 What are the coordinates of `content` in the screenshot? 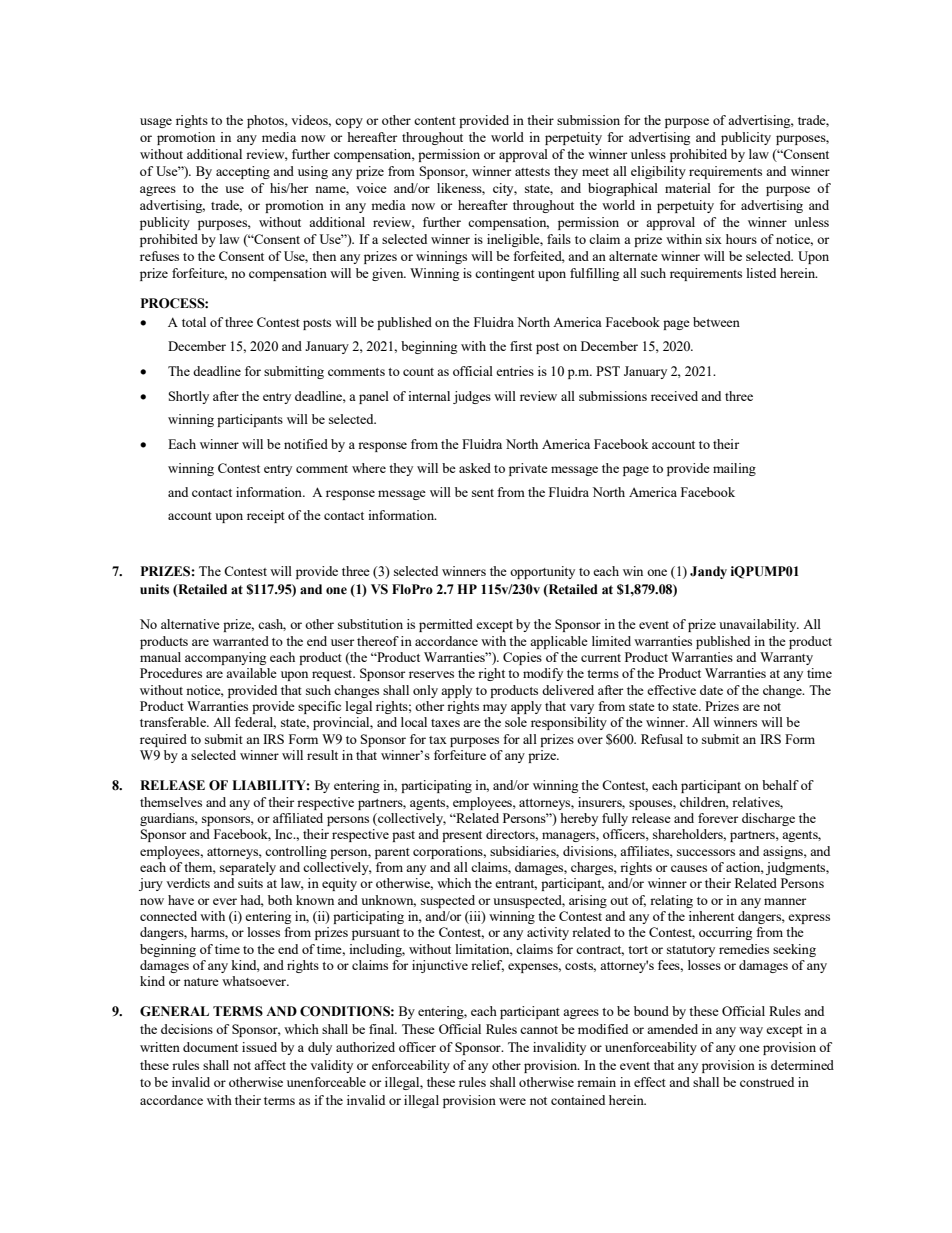 It's located at (435, 121).
